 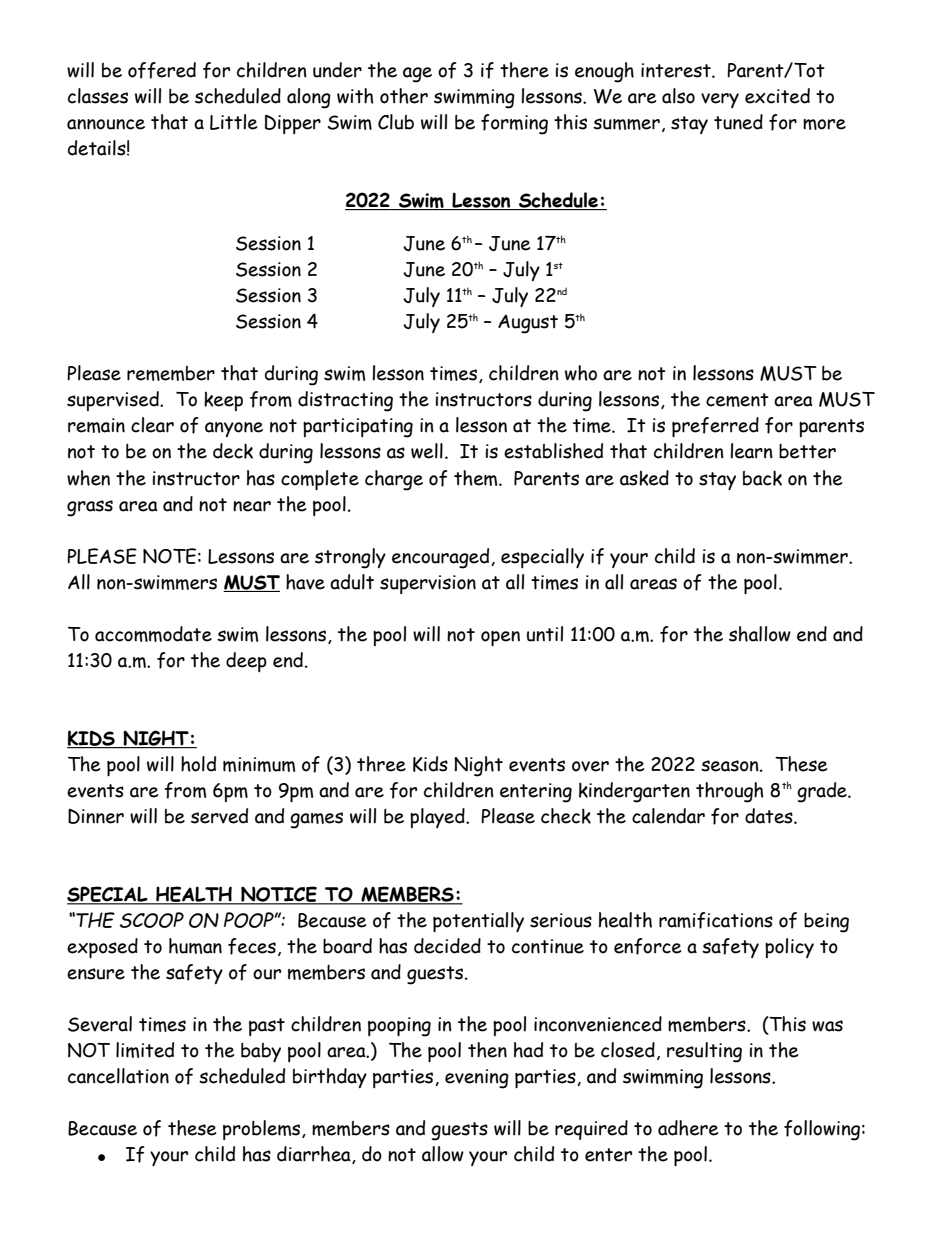 What do you see at coordinates (737, 400) in the screenshot?
I see `cement` at bounding box center [737, 400].
